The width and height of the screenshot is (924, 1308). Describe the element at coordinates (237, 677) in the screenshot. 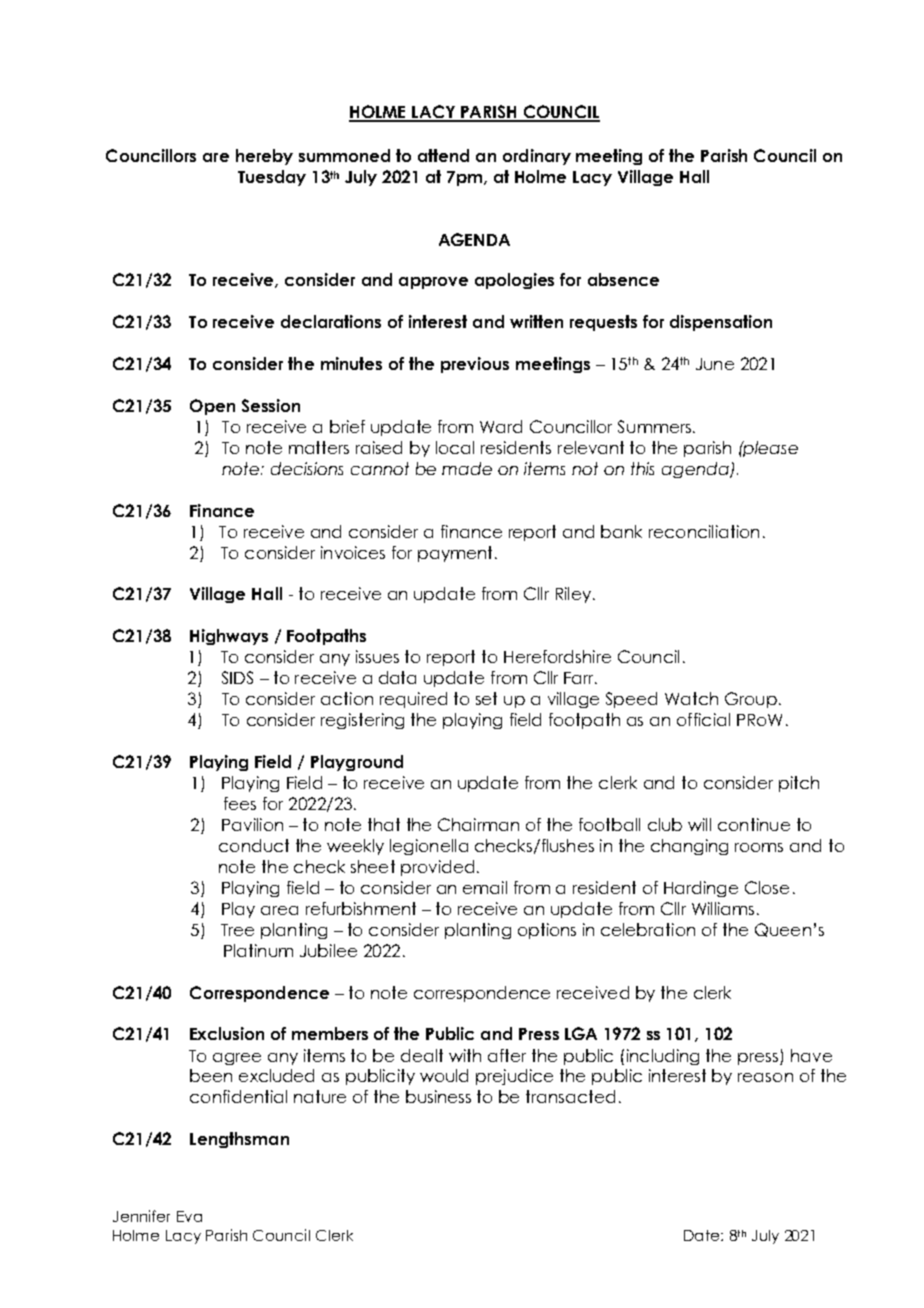

I see `SIDS` at that location.
